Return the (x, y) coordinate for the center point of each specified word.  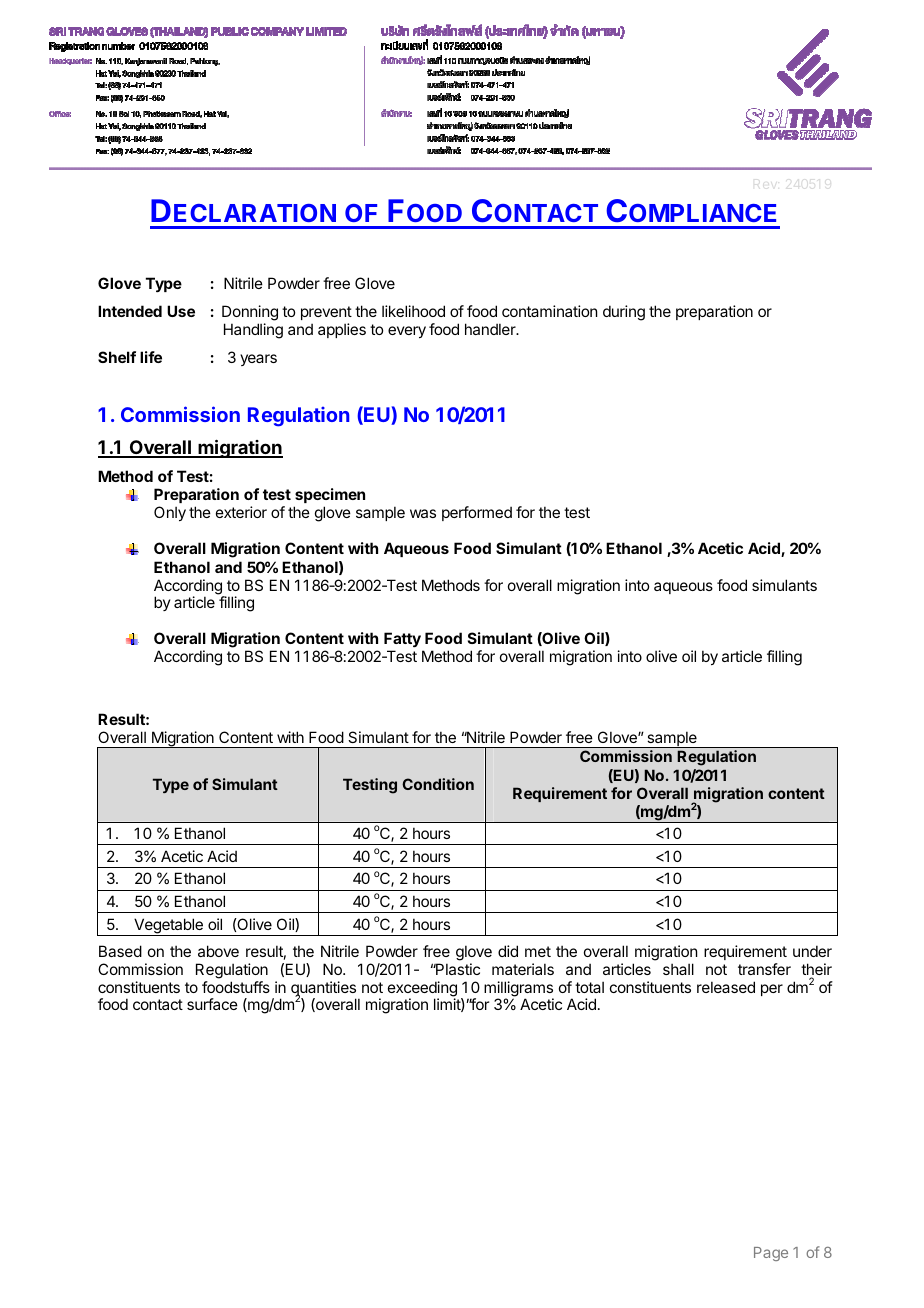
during (624, 313)
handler (491, 329)
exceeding (422, 990)
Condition (438, 784)
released (726, 987)
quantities (323, 990)
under (812, 951)
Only (170, 513)
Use (181, 311)
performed (477, 513)
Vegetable (168, 927)
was (423, 513)
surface (212, 1004)
